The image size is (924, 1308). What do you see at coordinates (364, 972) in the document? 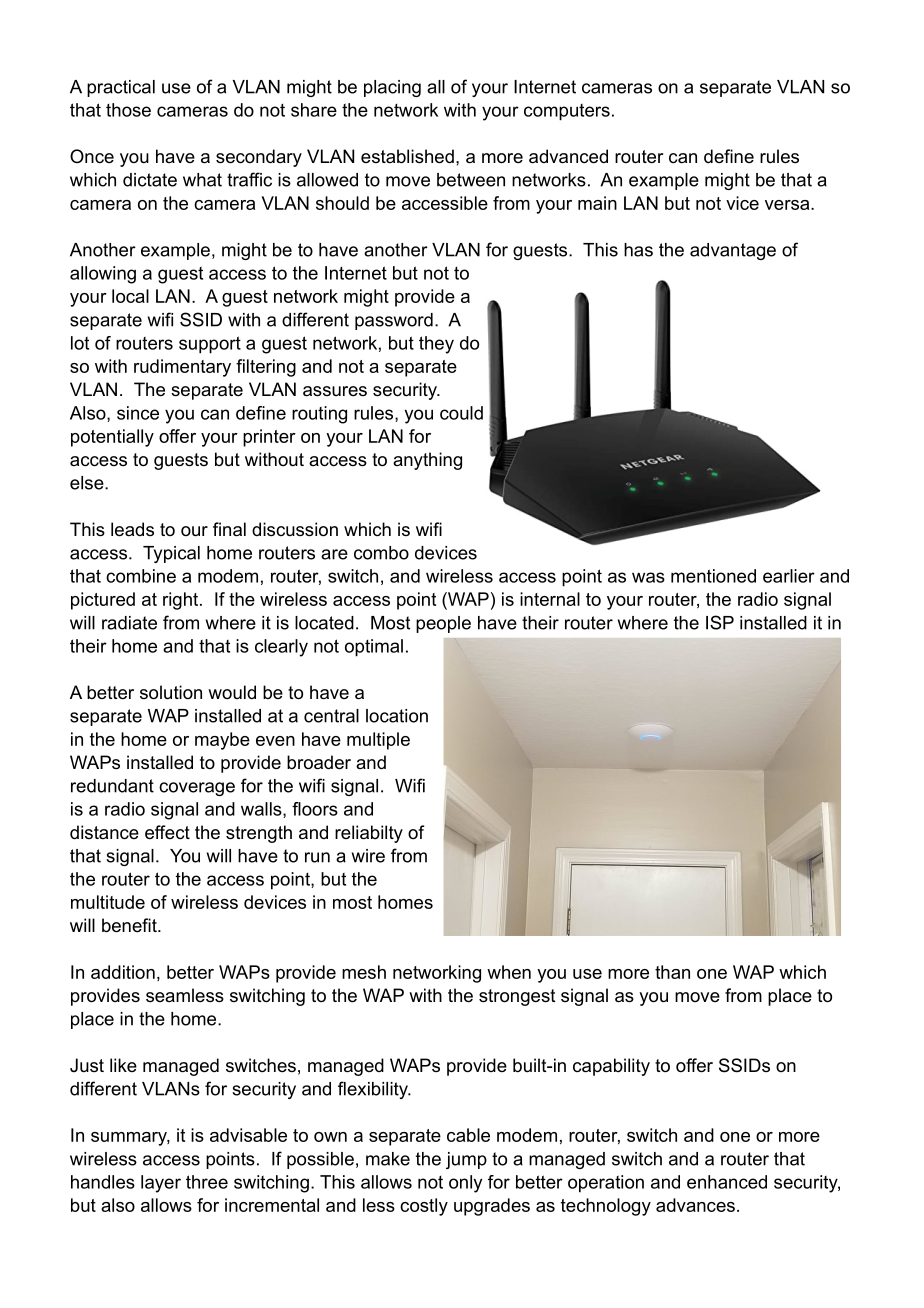
I see `mesh` at bounding box center [364, 972].
